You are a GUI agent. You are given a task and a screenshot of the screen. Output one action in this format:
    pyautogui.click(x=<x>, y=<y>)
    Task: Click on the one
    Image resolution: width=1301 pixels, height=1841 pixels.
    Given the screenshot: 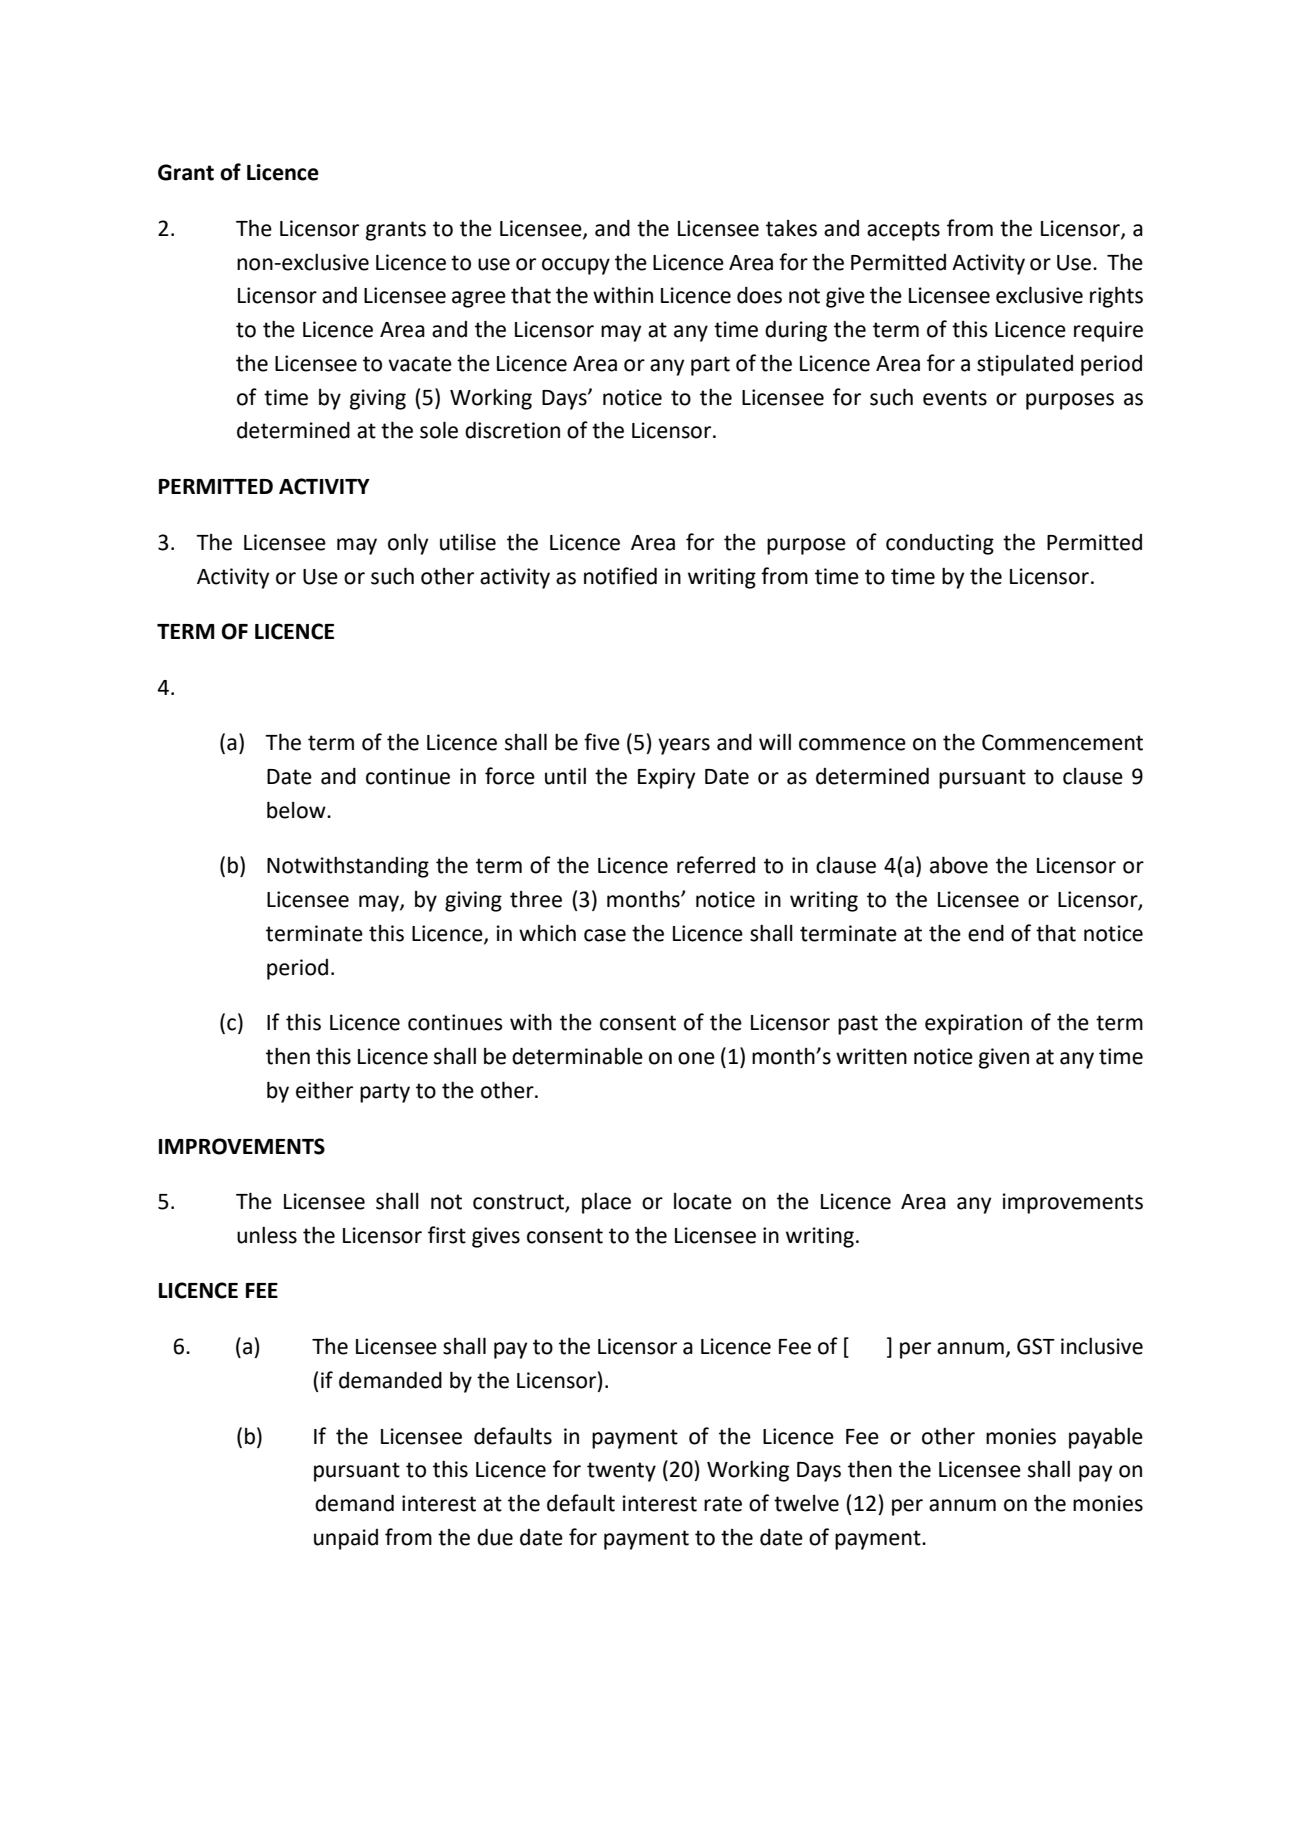 What is the action you would take?
    pyautogui.click(x=696, y=1058)
